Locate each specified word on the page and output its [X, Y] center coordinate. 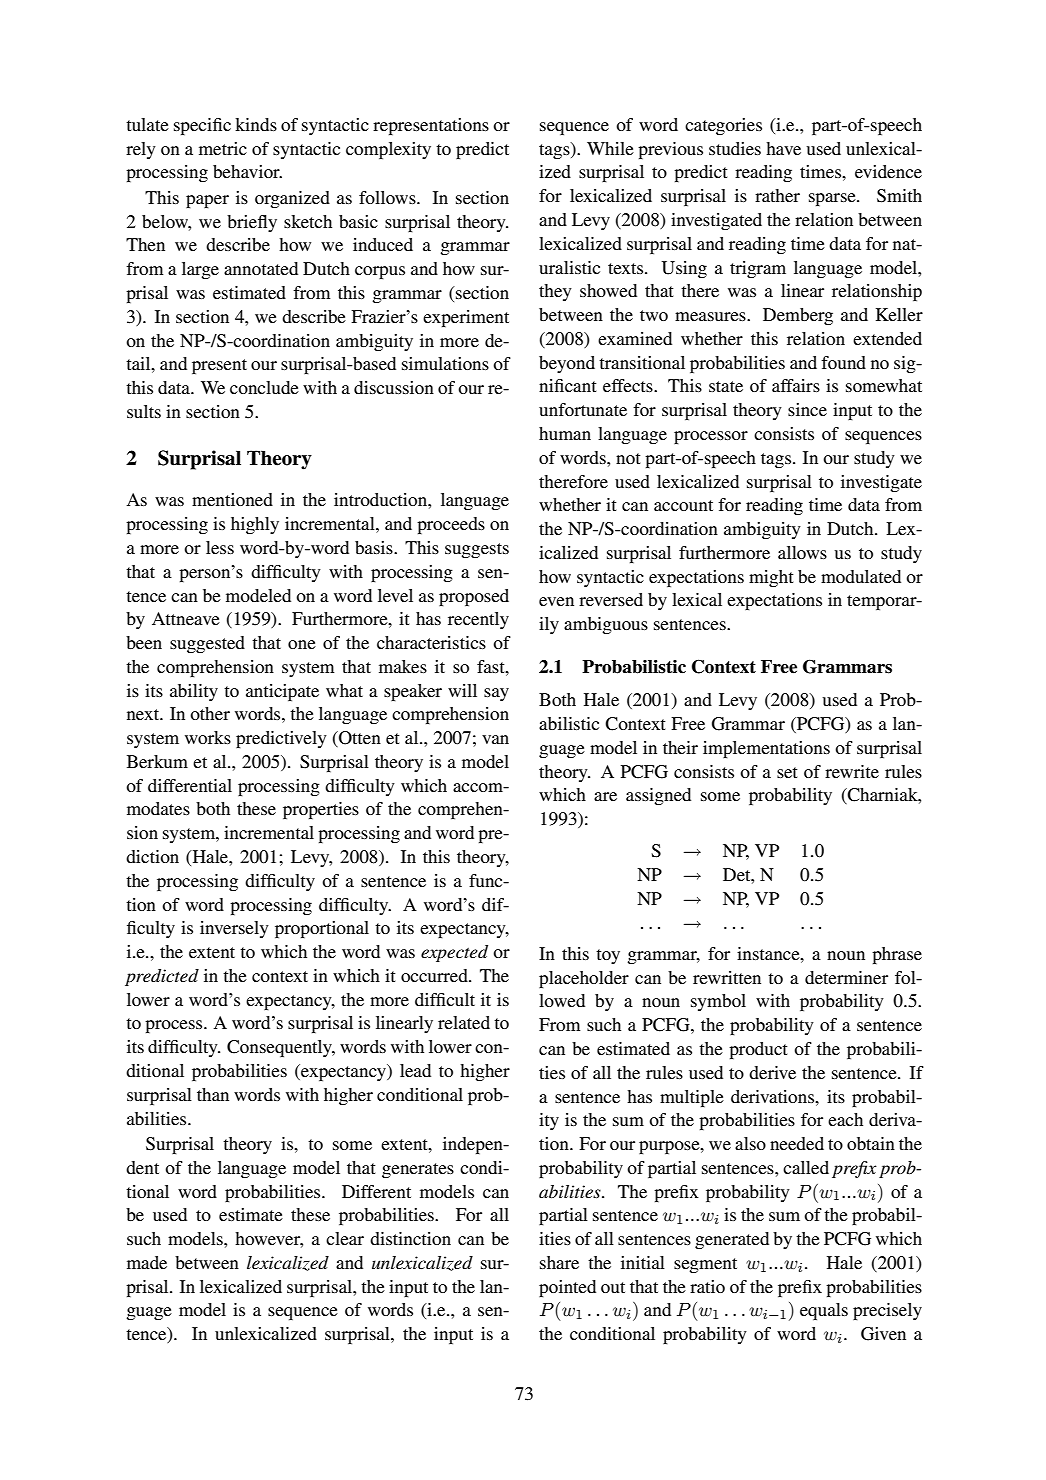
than [213, 1094]
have [783, 148]
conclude [264, 387]
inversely [234, 929]
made [147, 1262]
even [556, 601]
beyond [567, 364]
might [771, 578]
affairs [796, 385]
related [464, 1022]
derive [772, 1072]
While [610, 148]
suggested [207, 644]
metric [223, 148]
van [495, 739]
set [787, 772]
